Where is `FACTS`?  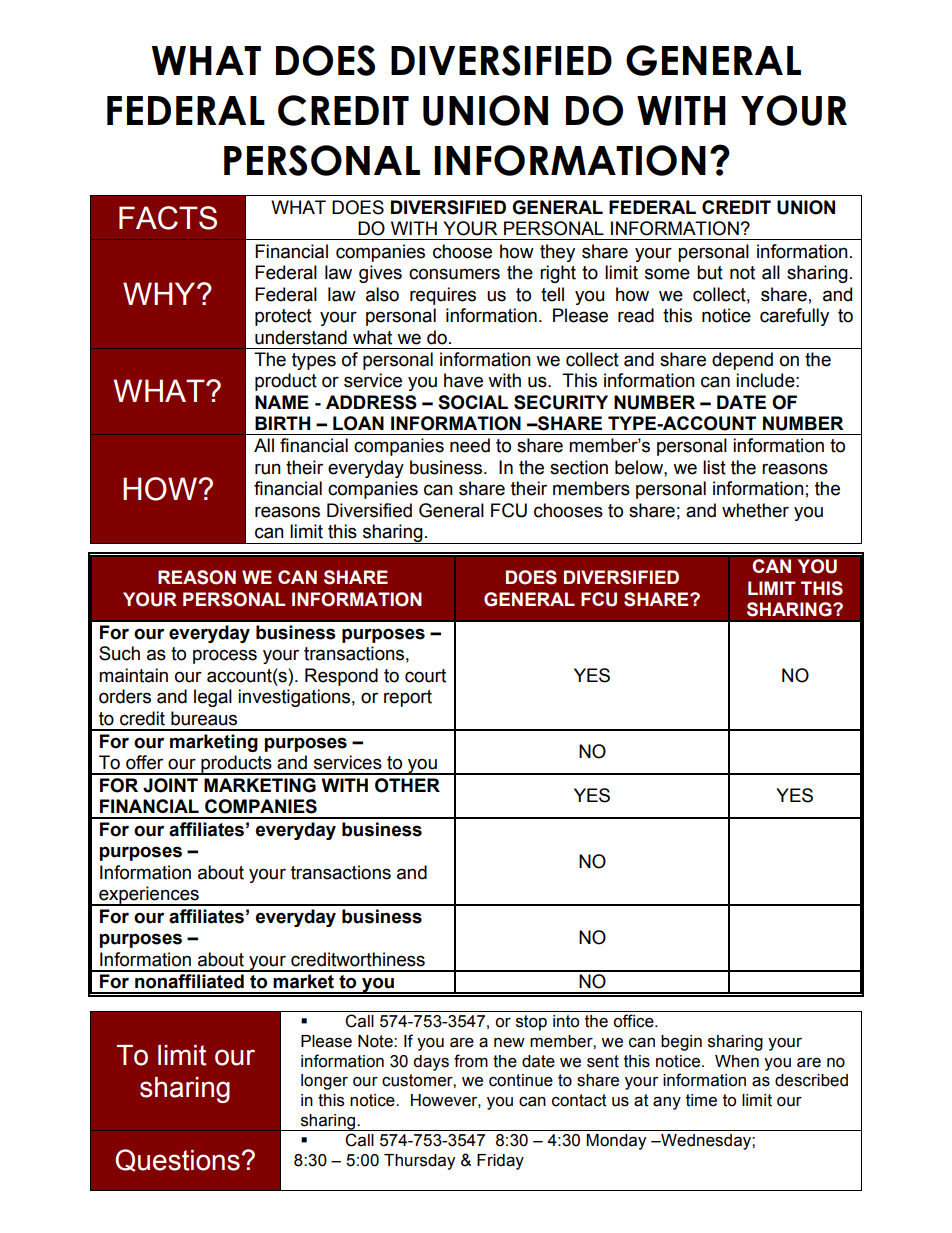 FACTS is located at coordinates (168, 218).
